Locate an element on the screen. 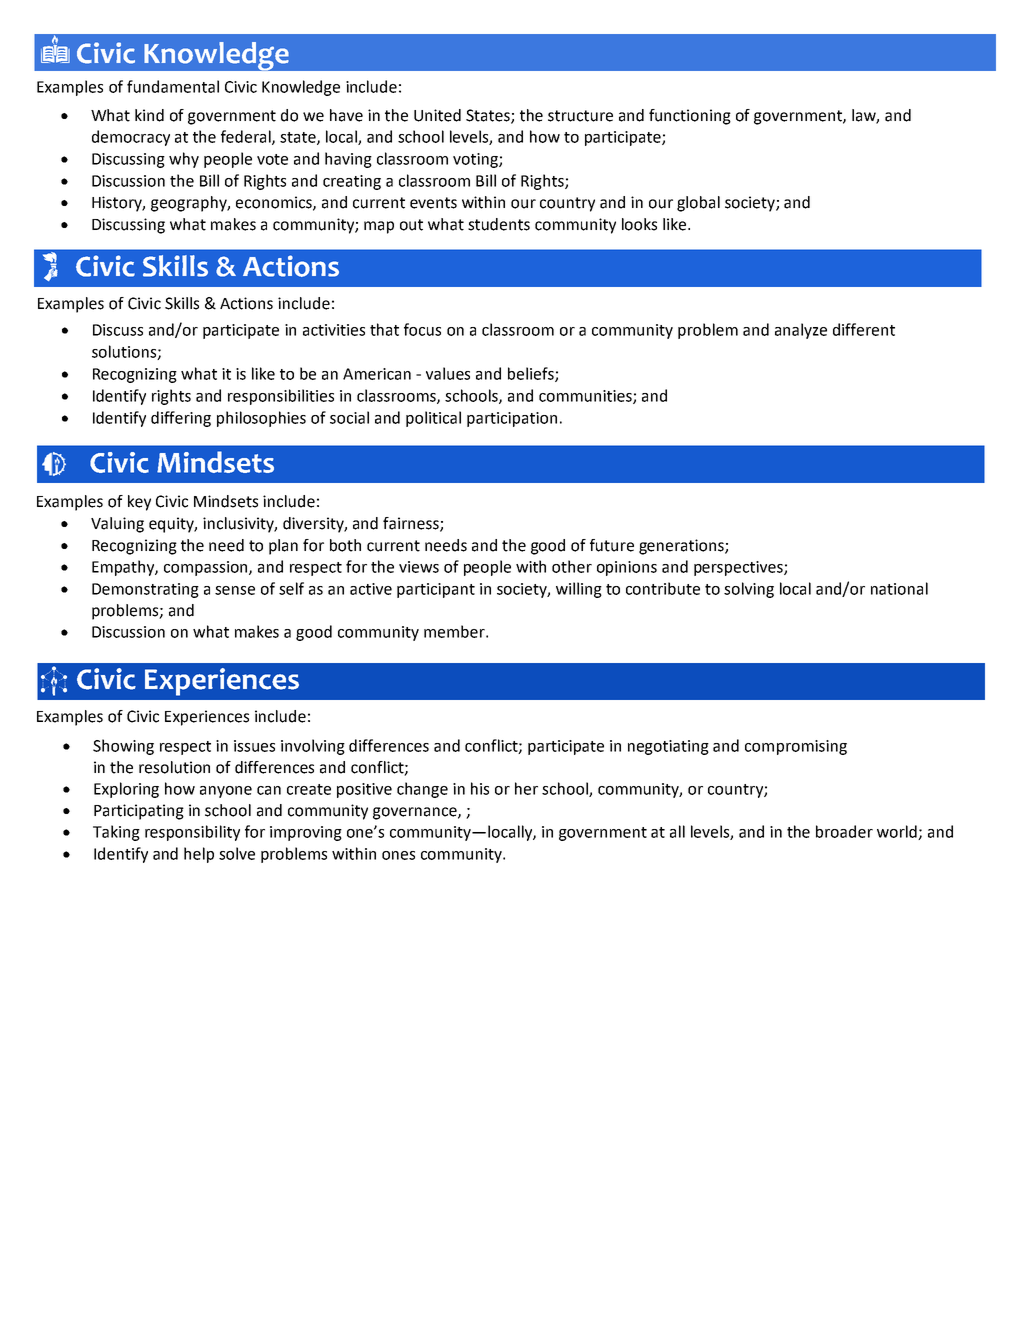 The height and width of the screenshot is (1333, 1030). participation is located at coordinates (512, 419).
